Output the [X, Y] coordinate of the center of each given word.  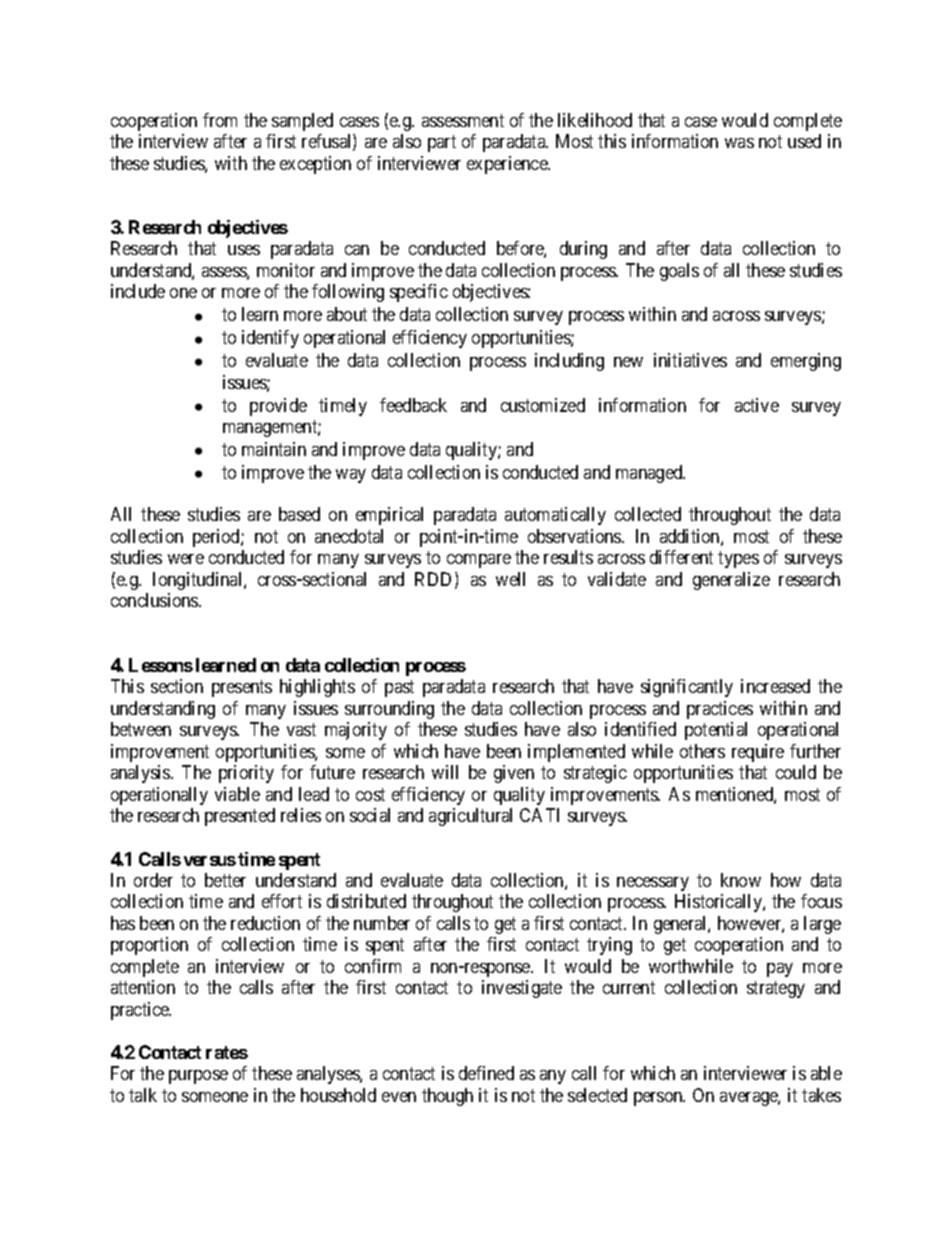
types [738, 560]
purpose [198, 1077]
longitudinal [199, 581]
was [739, 143]
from [220, 120]
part [442, 143]
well [510, 579]
